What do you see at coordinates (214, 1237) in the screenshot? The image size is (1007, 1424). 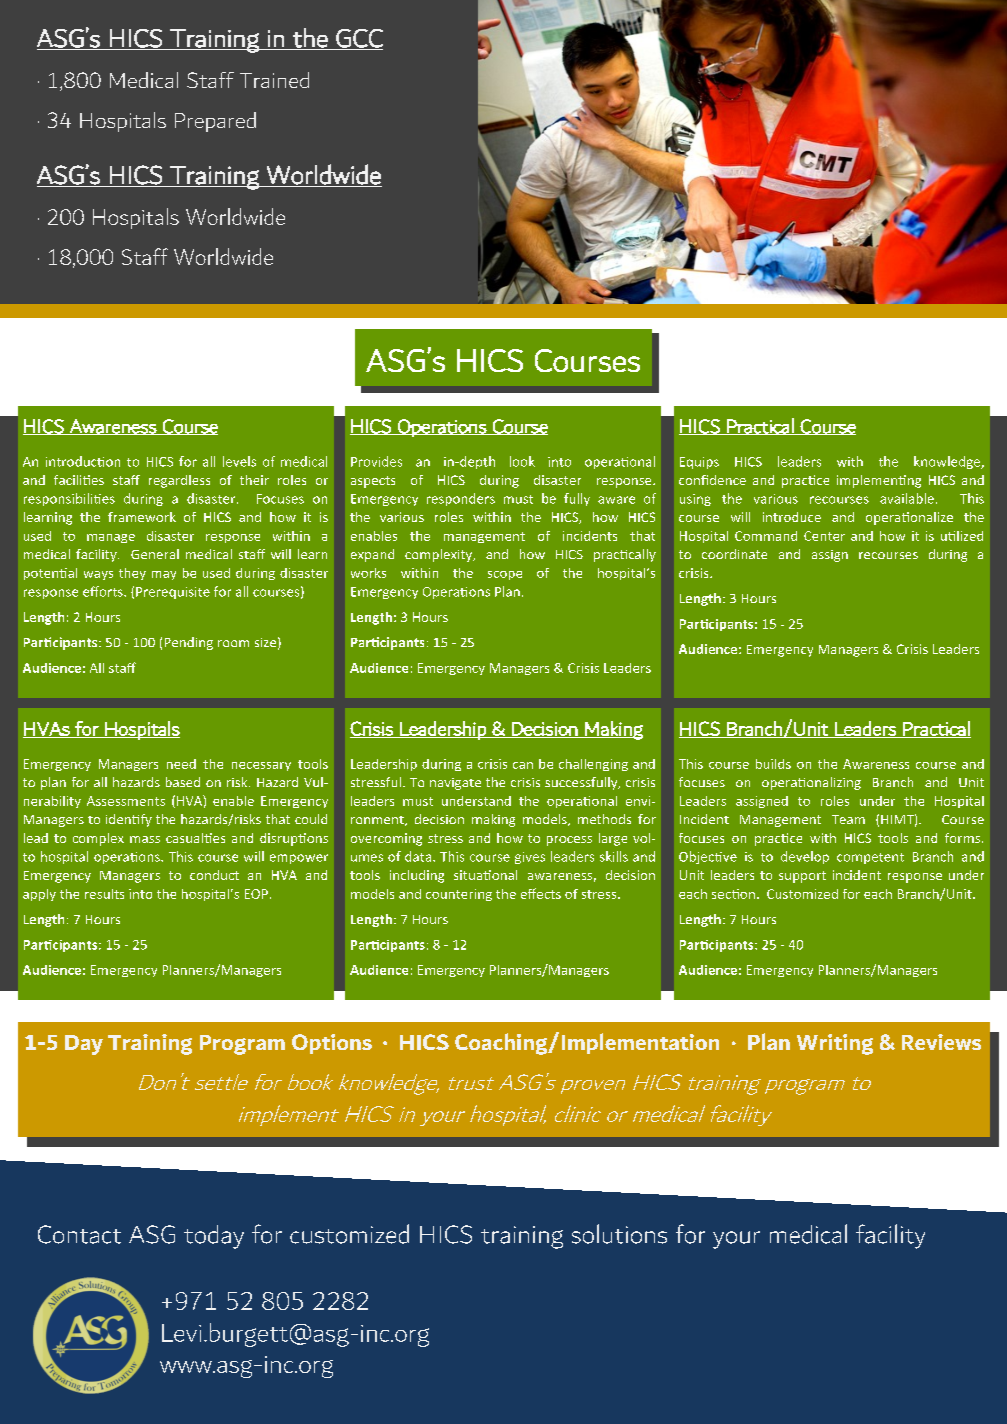 I see `today` at bounding box center [214, 1237].
